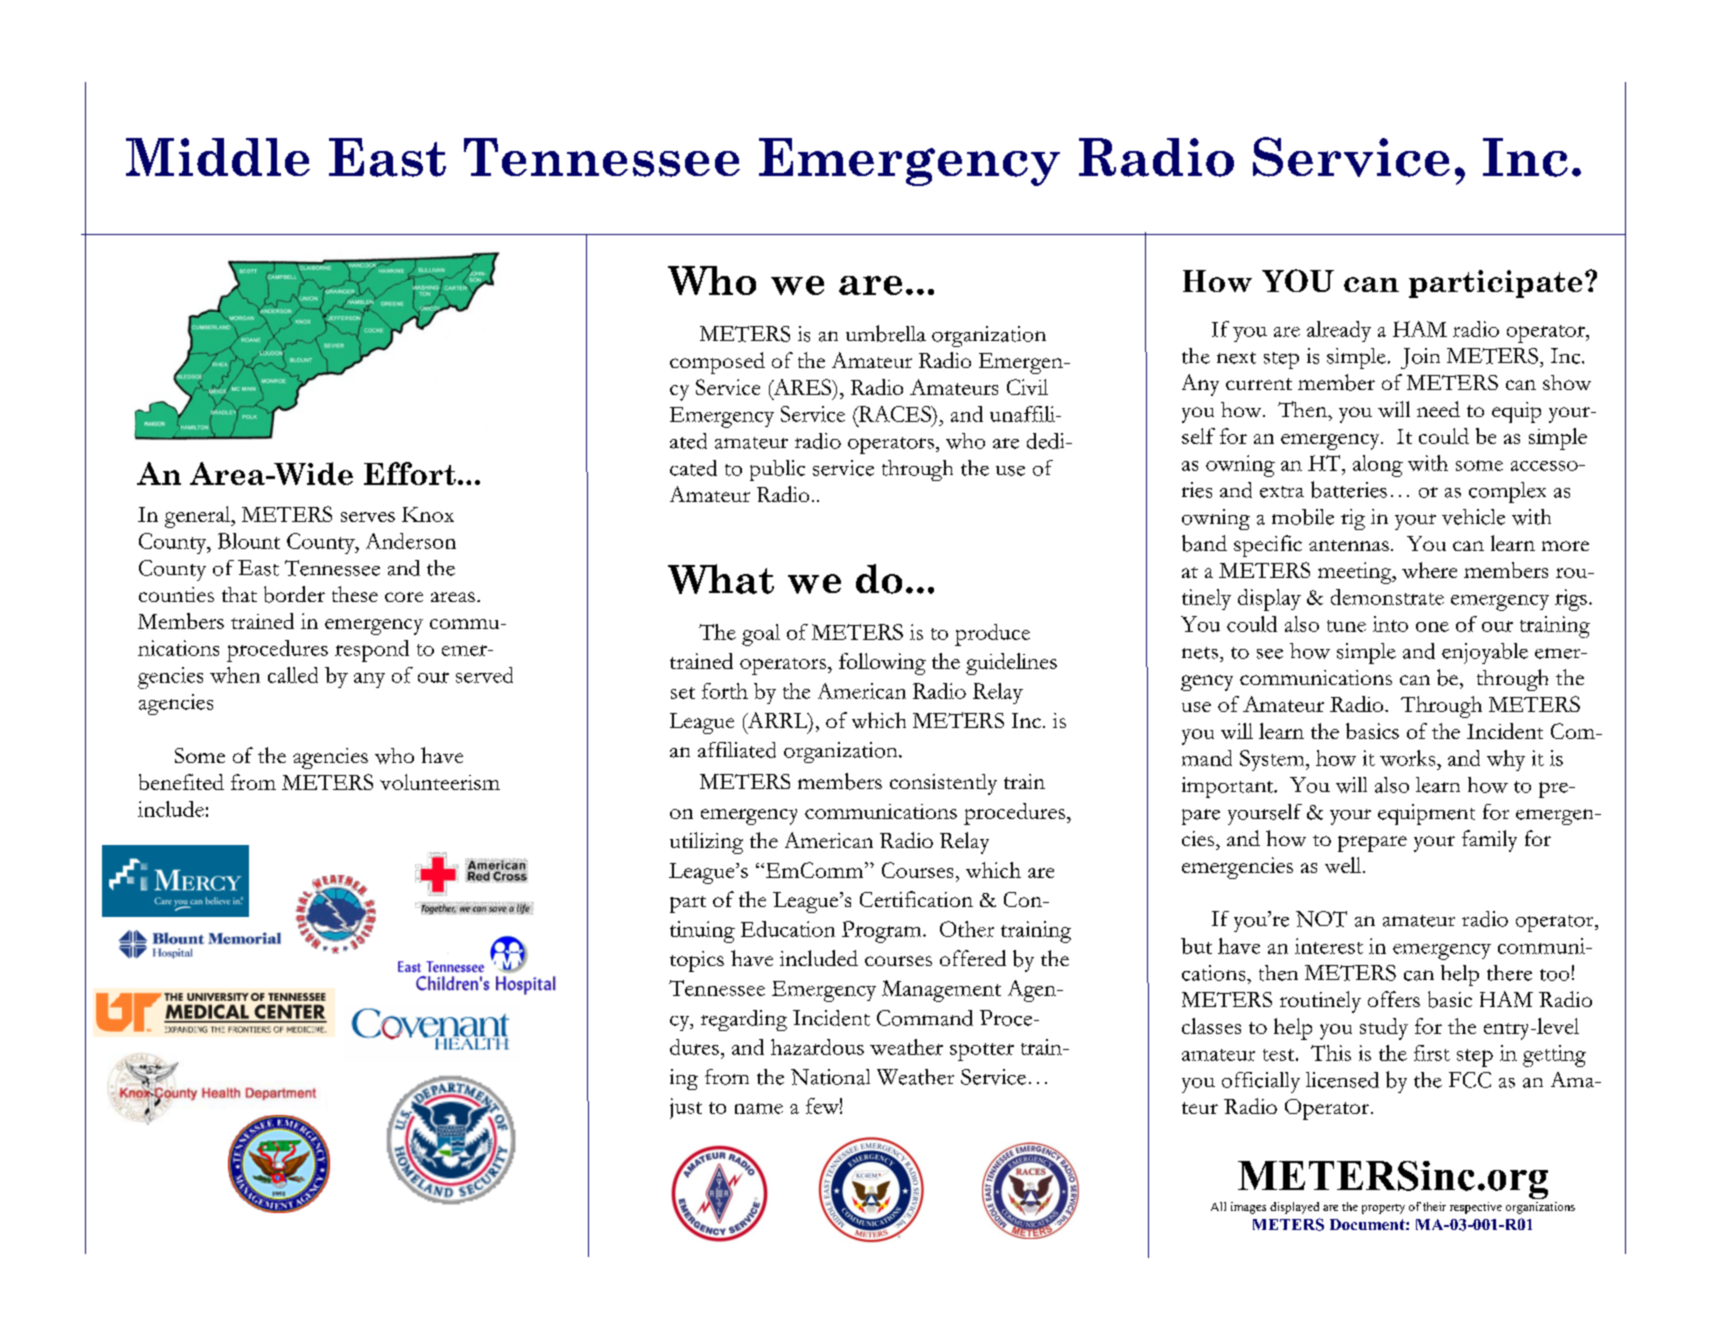  What do you see at coordinates (882, 664) in the image?
I see `following` at bounding box center [882, 664].
